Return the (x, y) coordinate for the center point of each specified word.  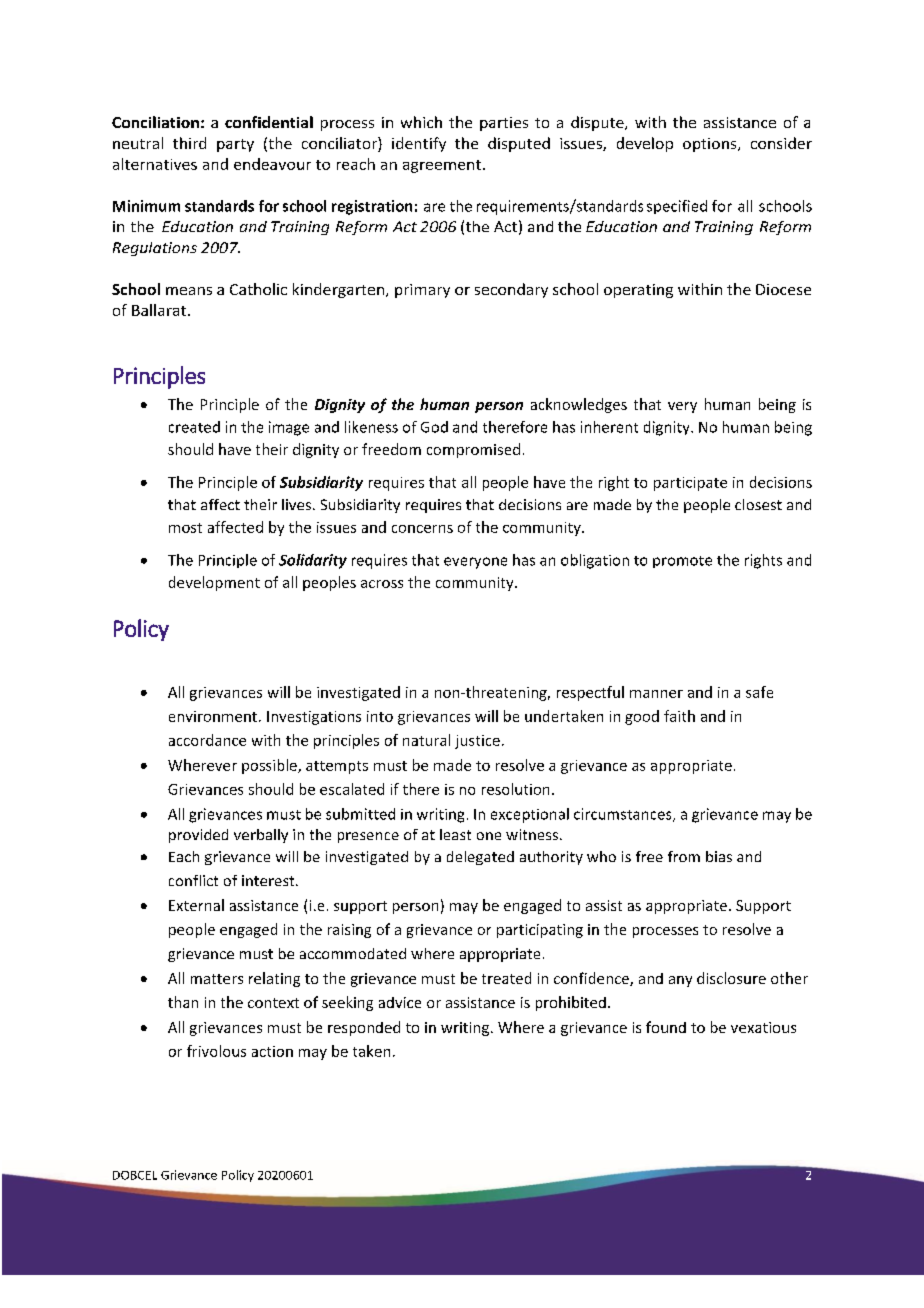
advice (400, 1002)
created (194, 427)
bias (719, 856)
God (434, 427)
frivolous (216, 1051)
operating (638, 291)
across (382, 584)
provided (198, 836)
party (235, 145)
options (711, 145)
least (455, 834)
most (185, 528)
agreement (442, 166)
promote (682, 562)
